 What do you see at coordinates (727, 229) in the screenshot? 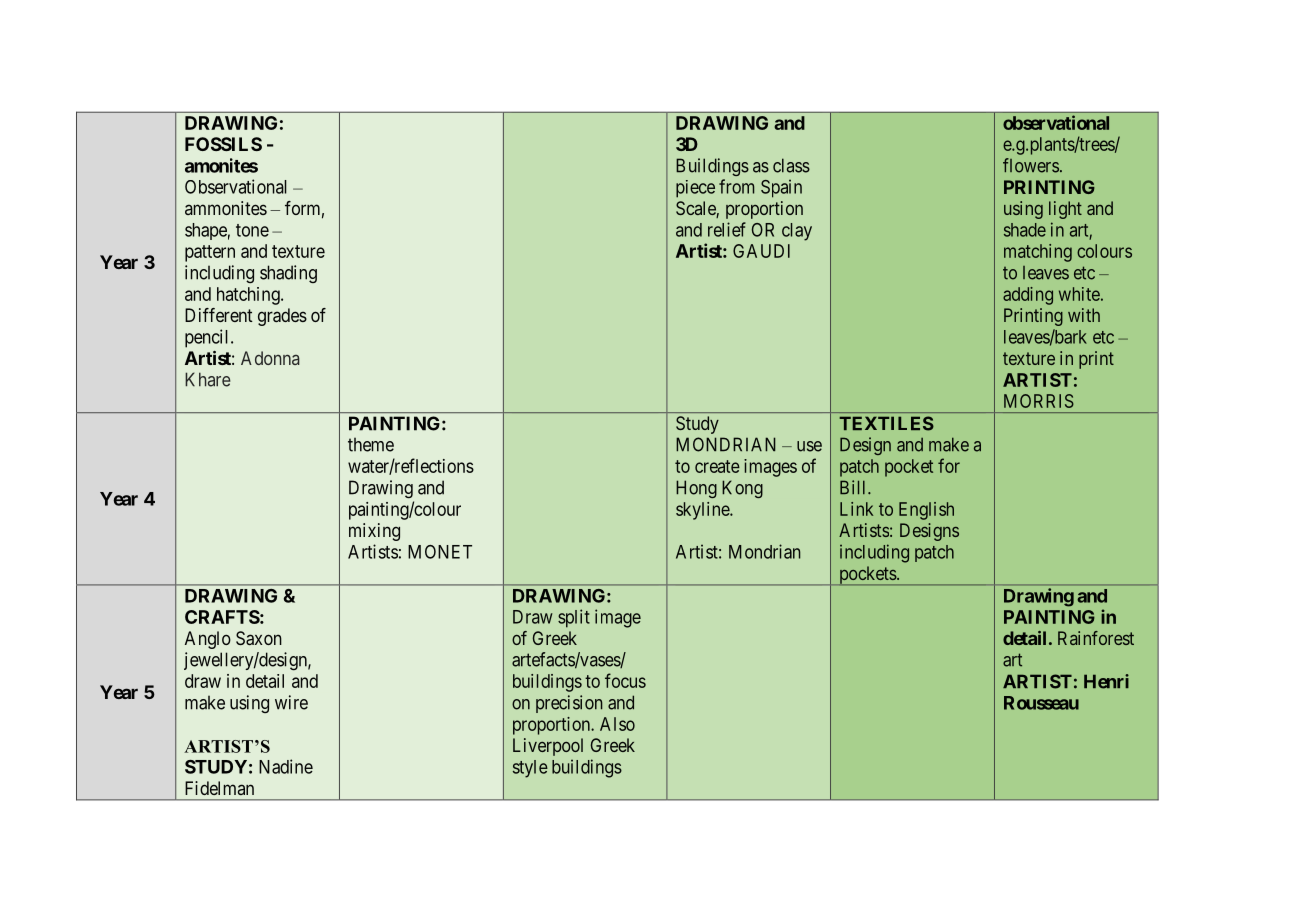
I see `relief` at bounding box center [727, 229].
